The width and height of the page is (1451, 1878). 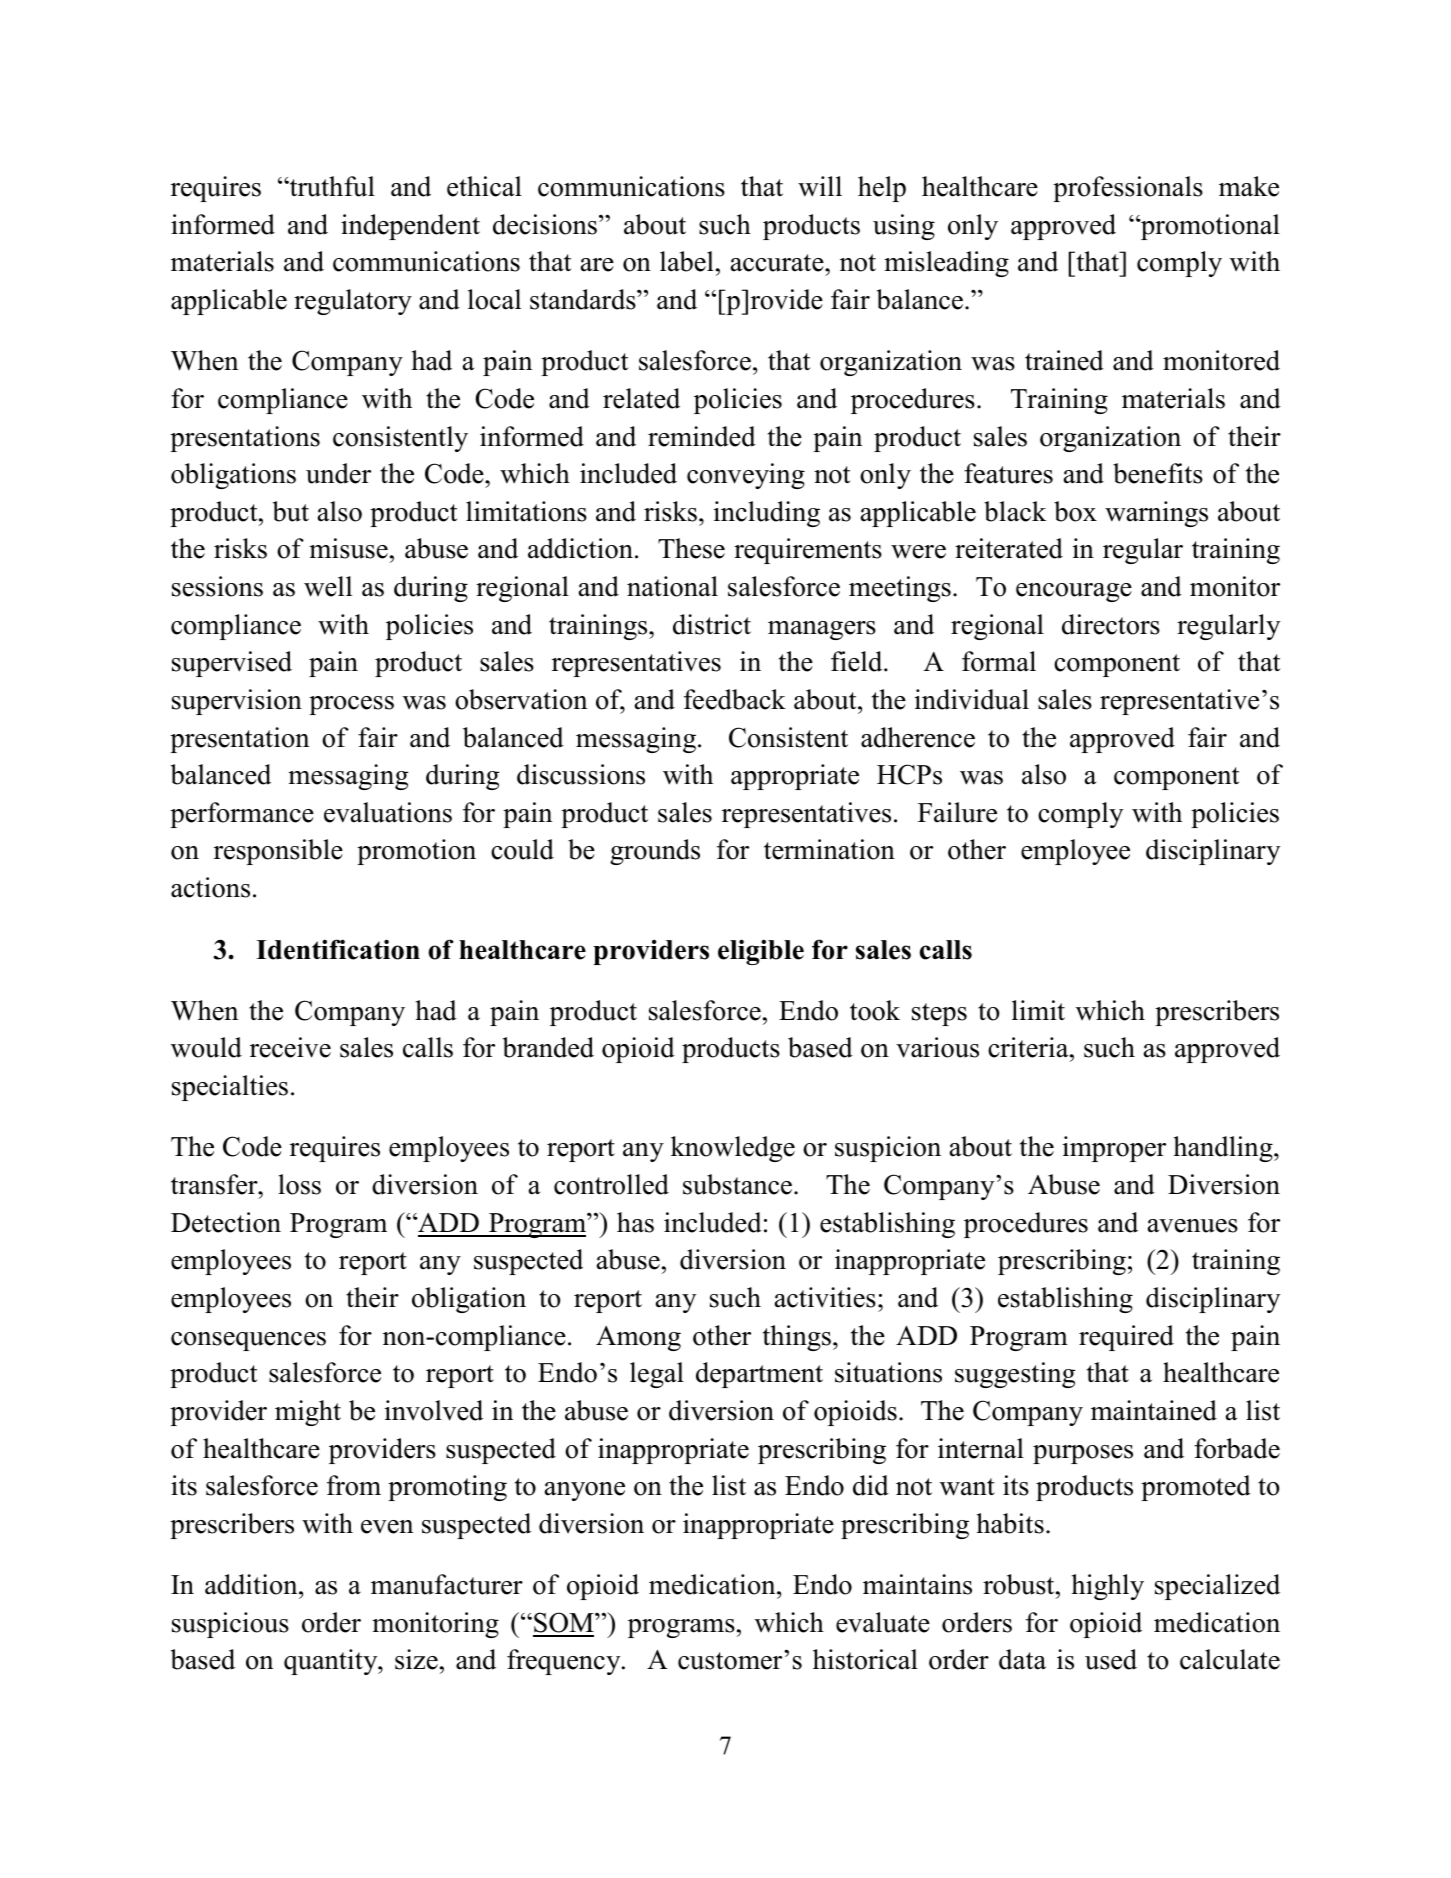 What do you see at coordinates (687, 261) in the page?
I see `label` at bounding box center [687, 261].
